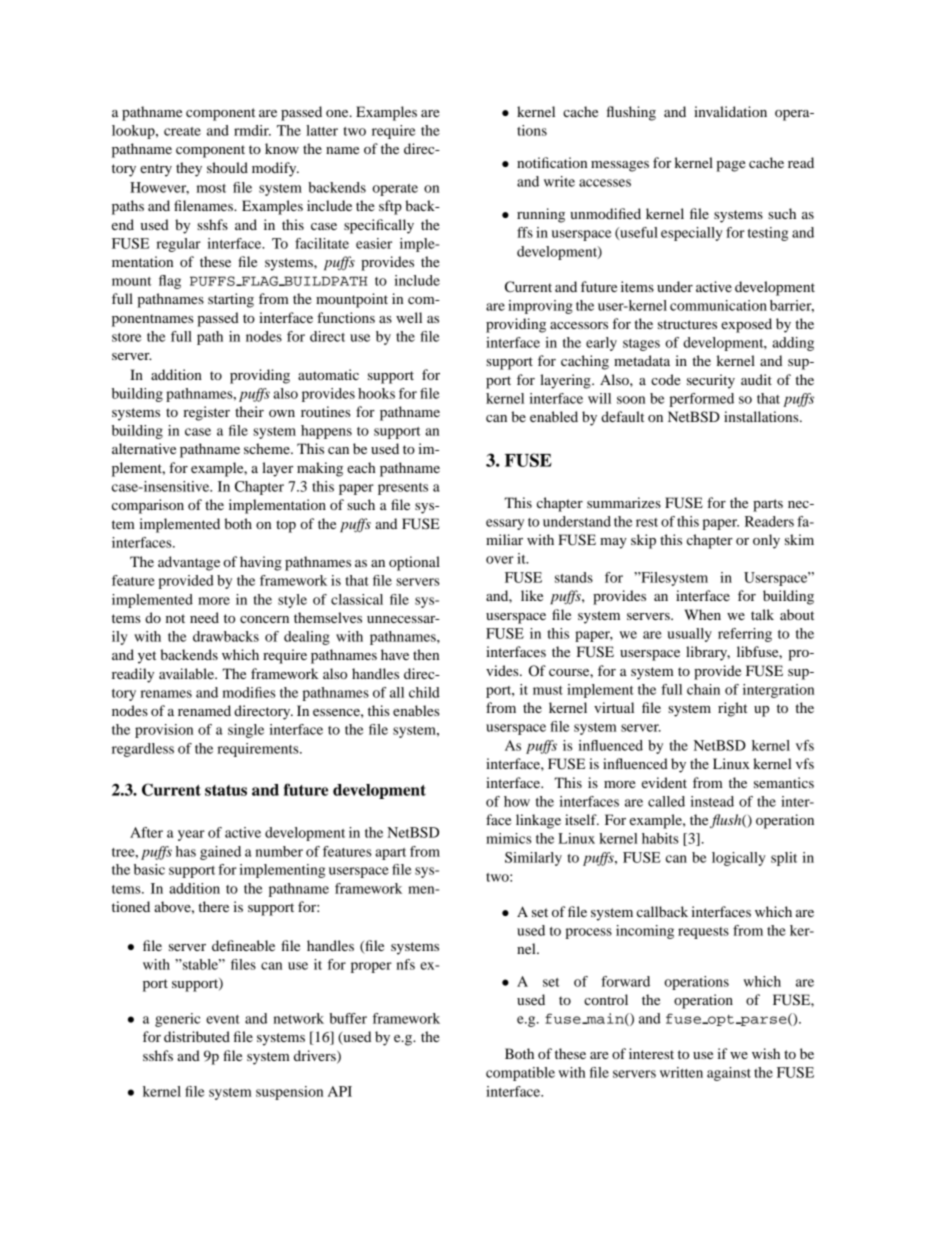 The image size is (952, 1233). I want to click on register, so click(206, 413).
